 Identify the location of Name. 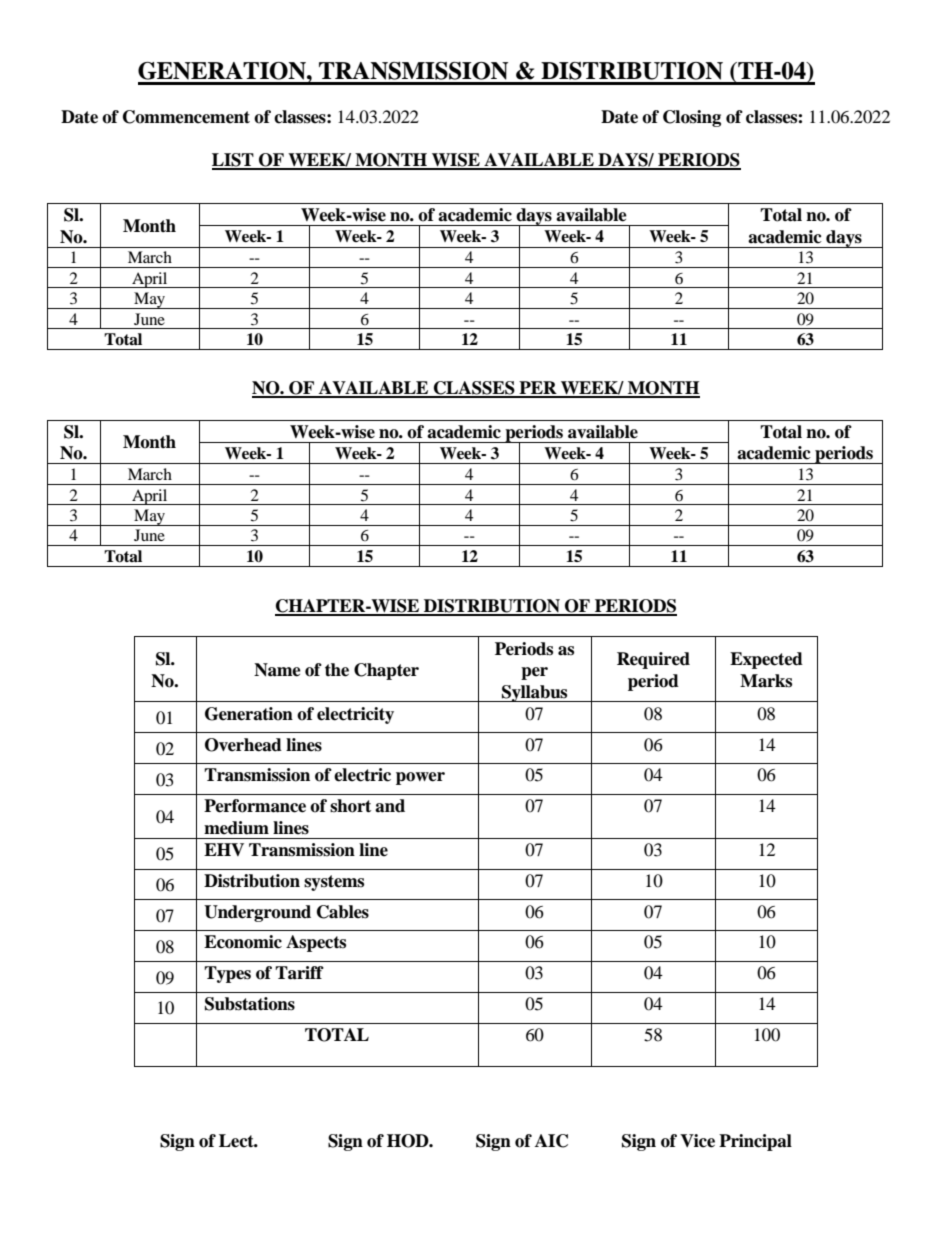
(277, 670).
